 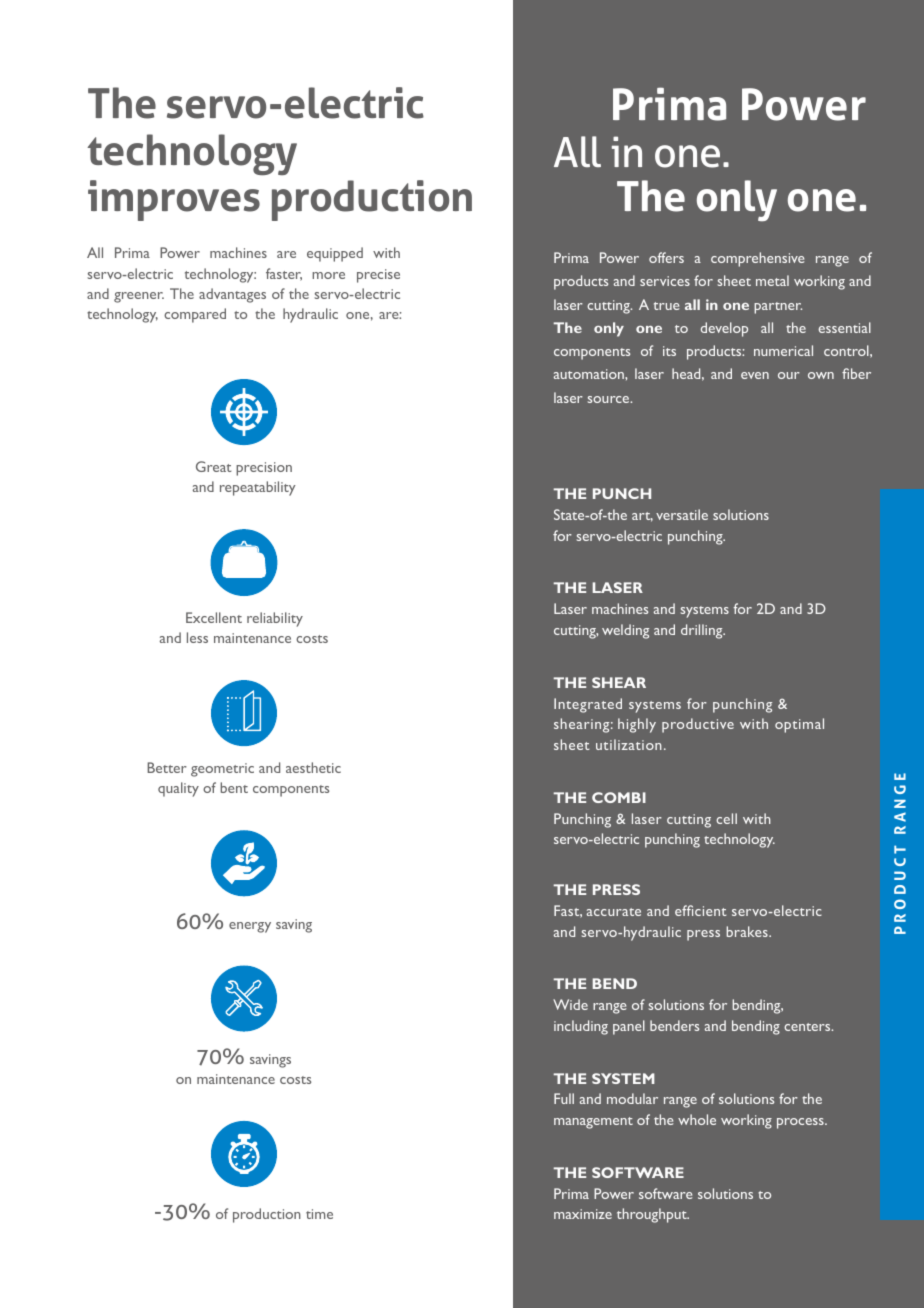 I want to click on comprehensive, so click(x=757, y=259).
